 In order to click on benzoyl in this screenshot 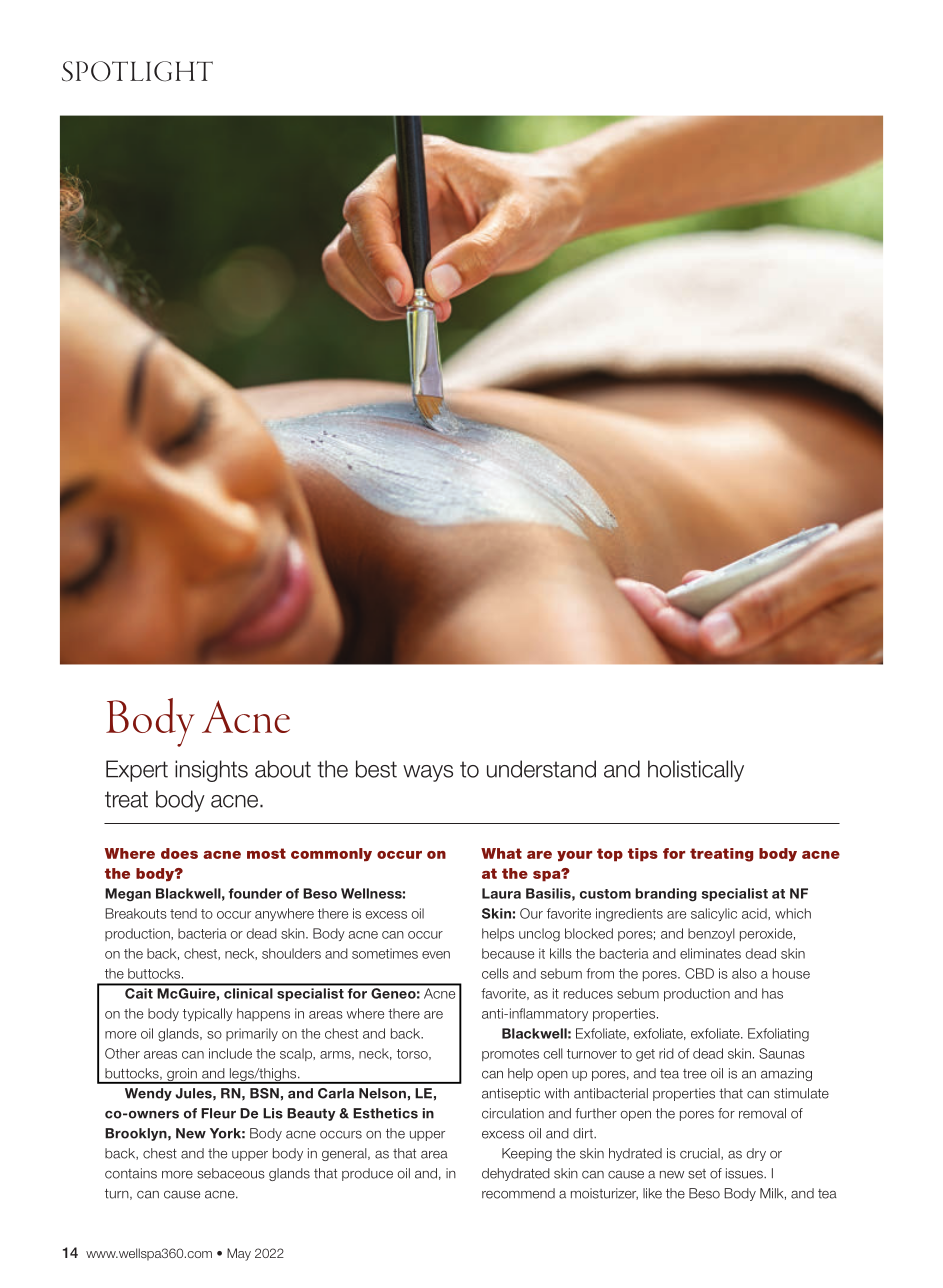, I will do `click(711, 934)`.
